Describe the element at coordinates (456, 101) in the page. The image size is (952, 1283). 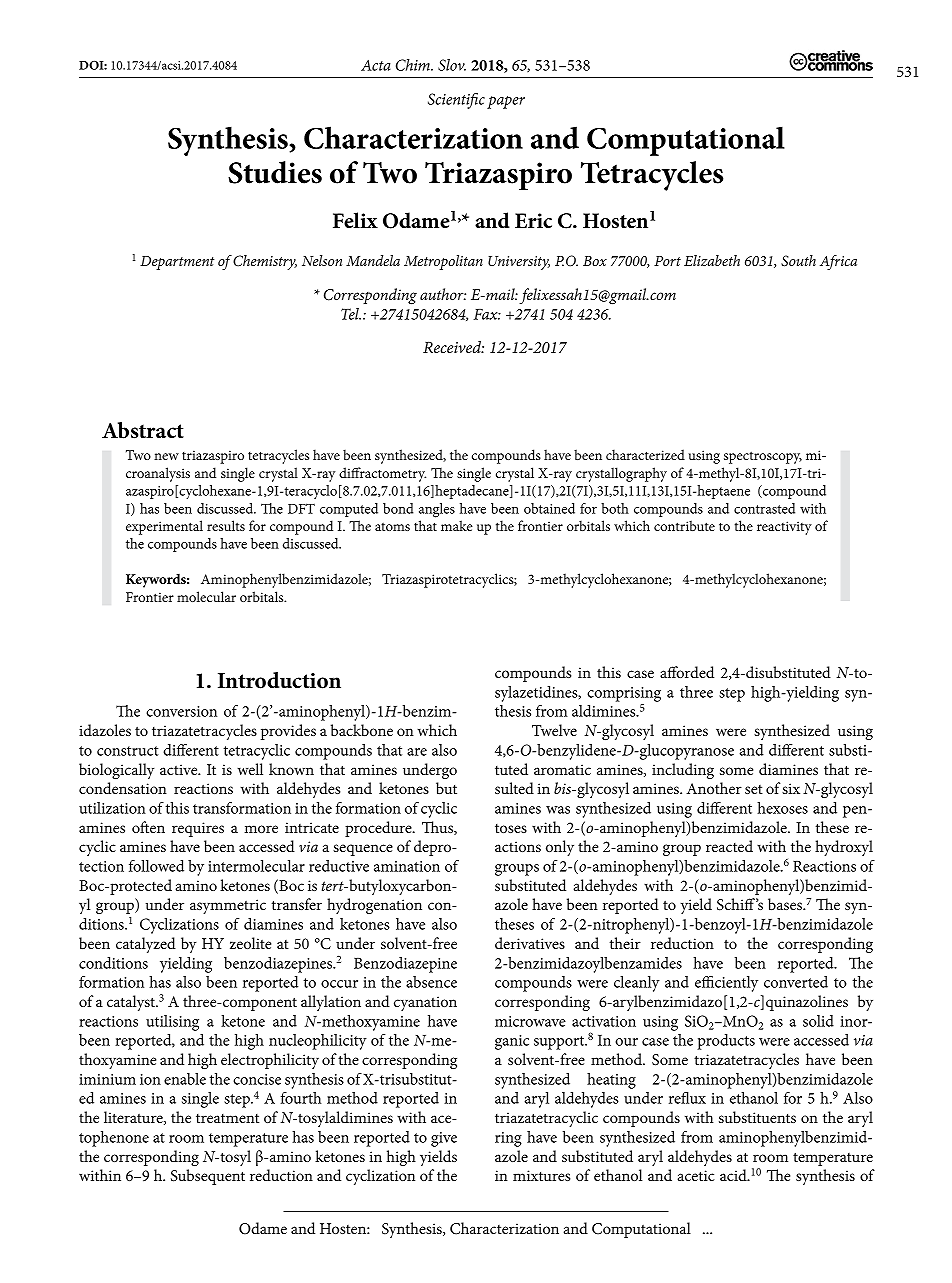
I see `Scientific` at that location.
